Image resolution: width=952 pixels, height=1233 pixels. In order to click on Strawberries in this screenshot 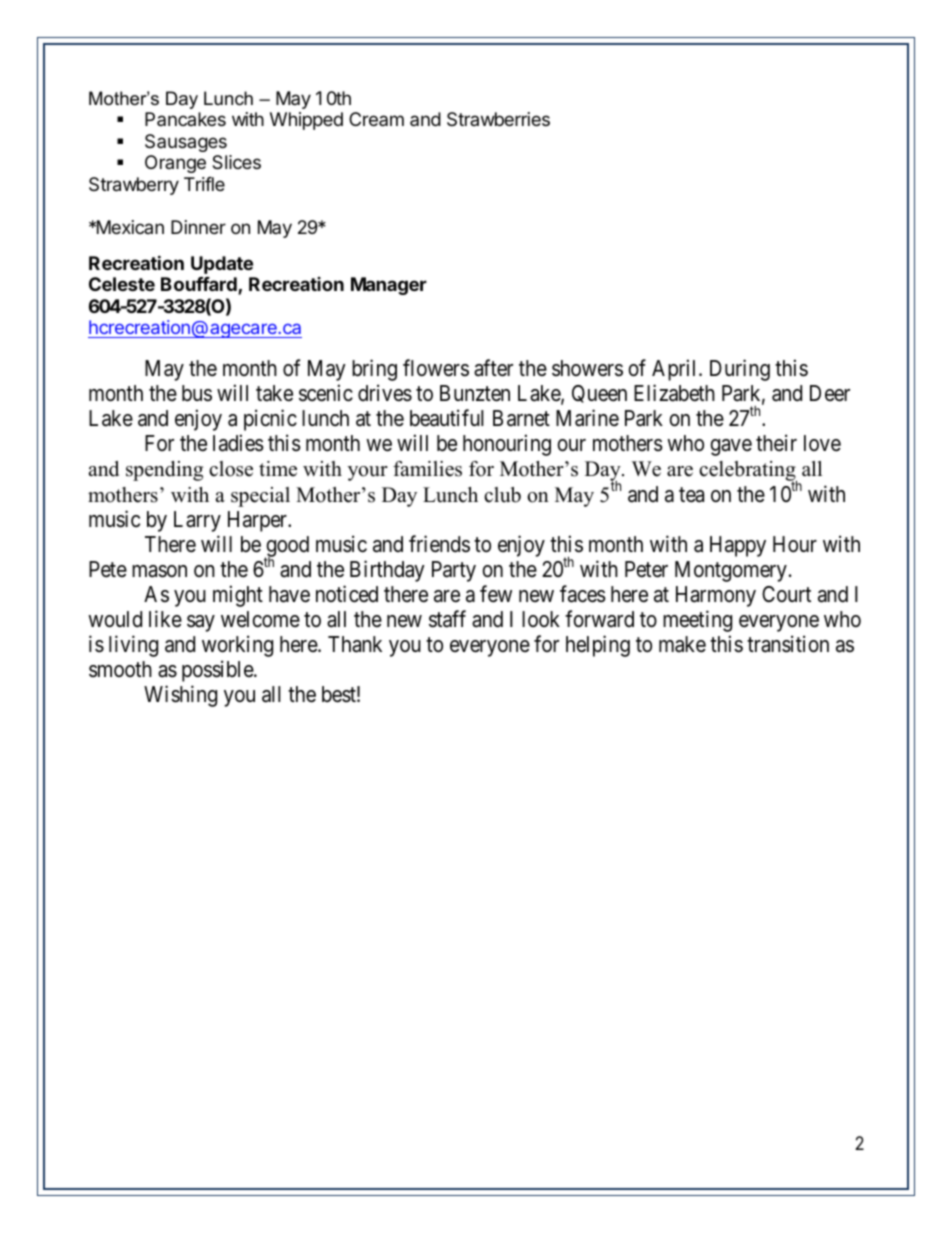, I will do `click(498, 119)`.
